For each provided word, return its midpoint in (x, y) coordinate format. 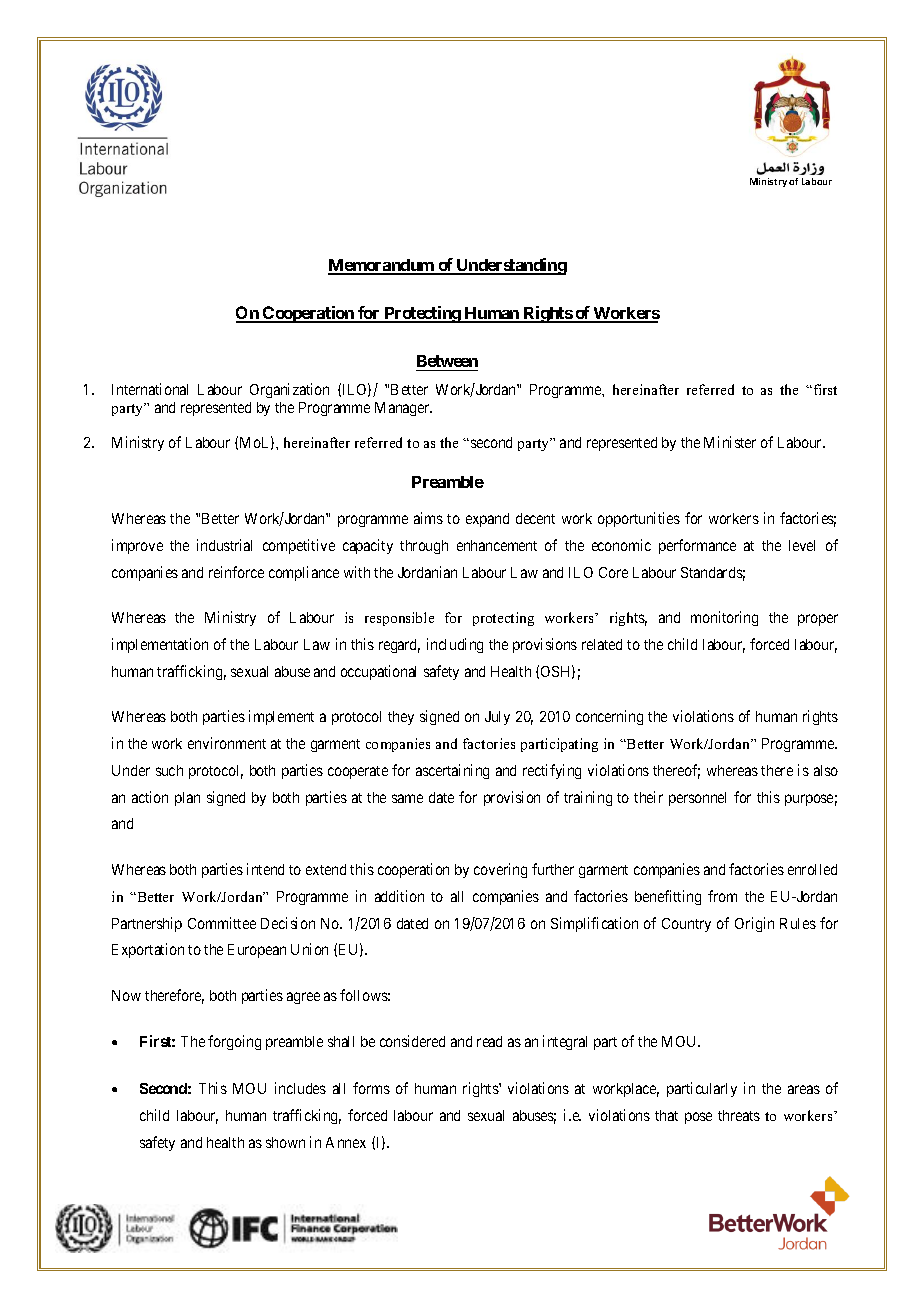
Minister (730, 442)
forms (371, 1088)
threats (739, 1115)
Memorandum (382, 266)
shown (285, 1142)
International (150, 389)
